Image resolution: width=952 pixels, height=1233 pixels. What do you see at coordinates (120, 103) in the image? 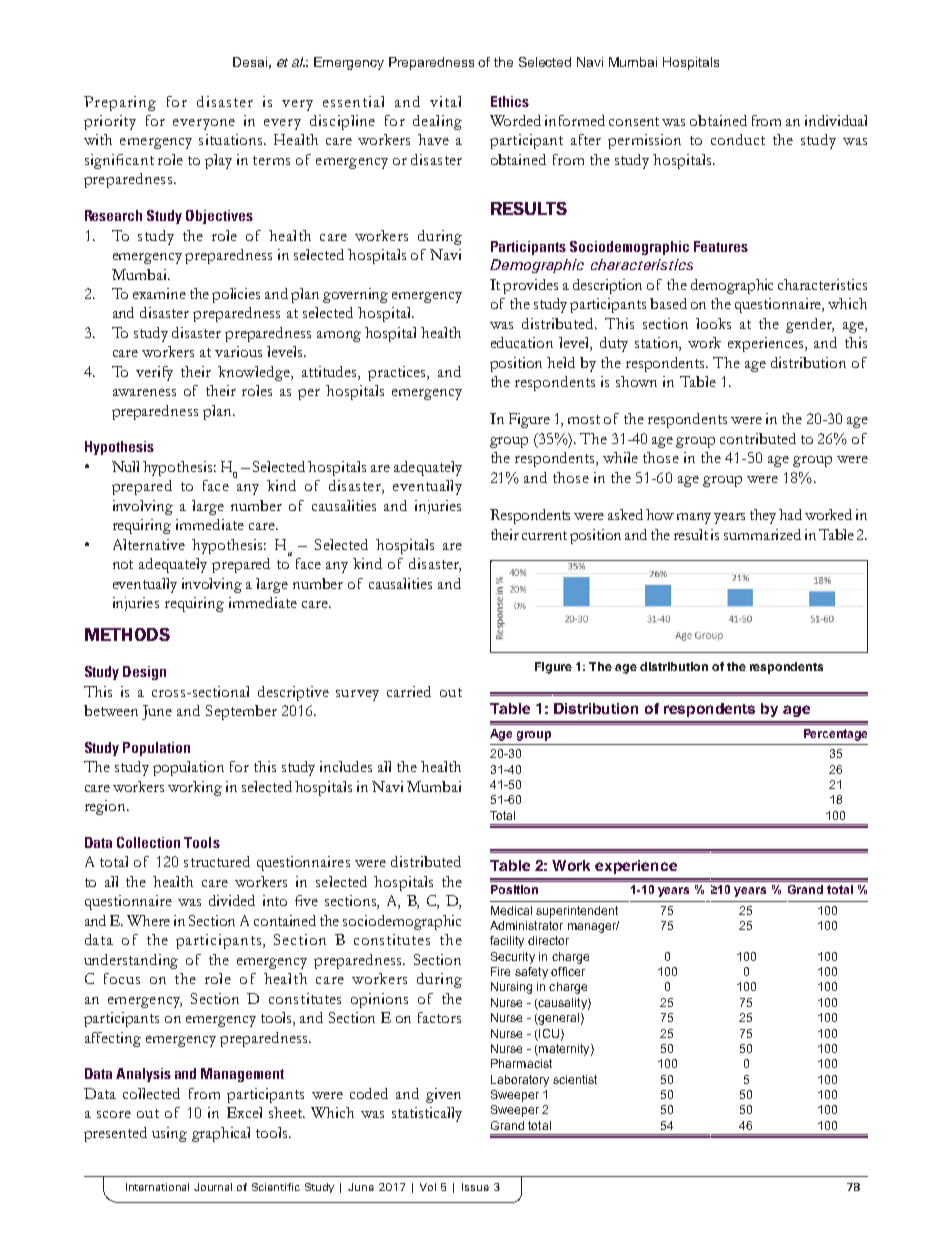
I see `Preparing` at bounding box center [120, 103].
